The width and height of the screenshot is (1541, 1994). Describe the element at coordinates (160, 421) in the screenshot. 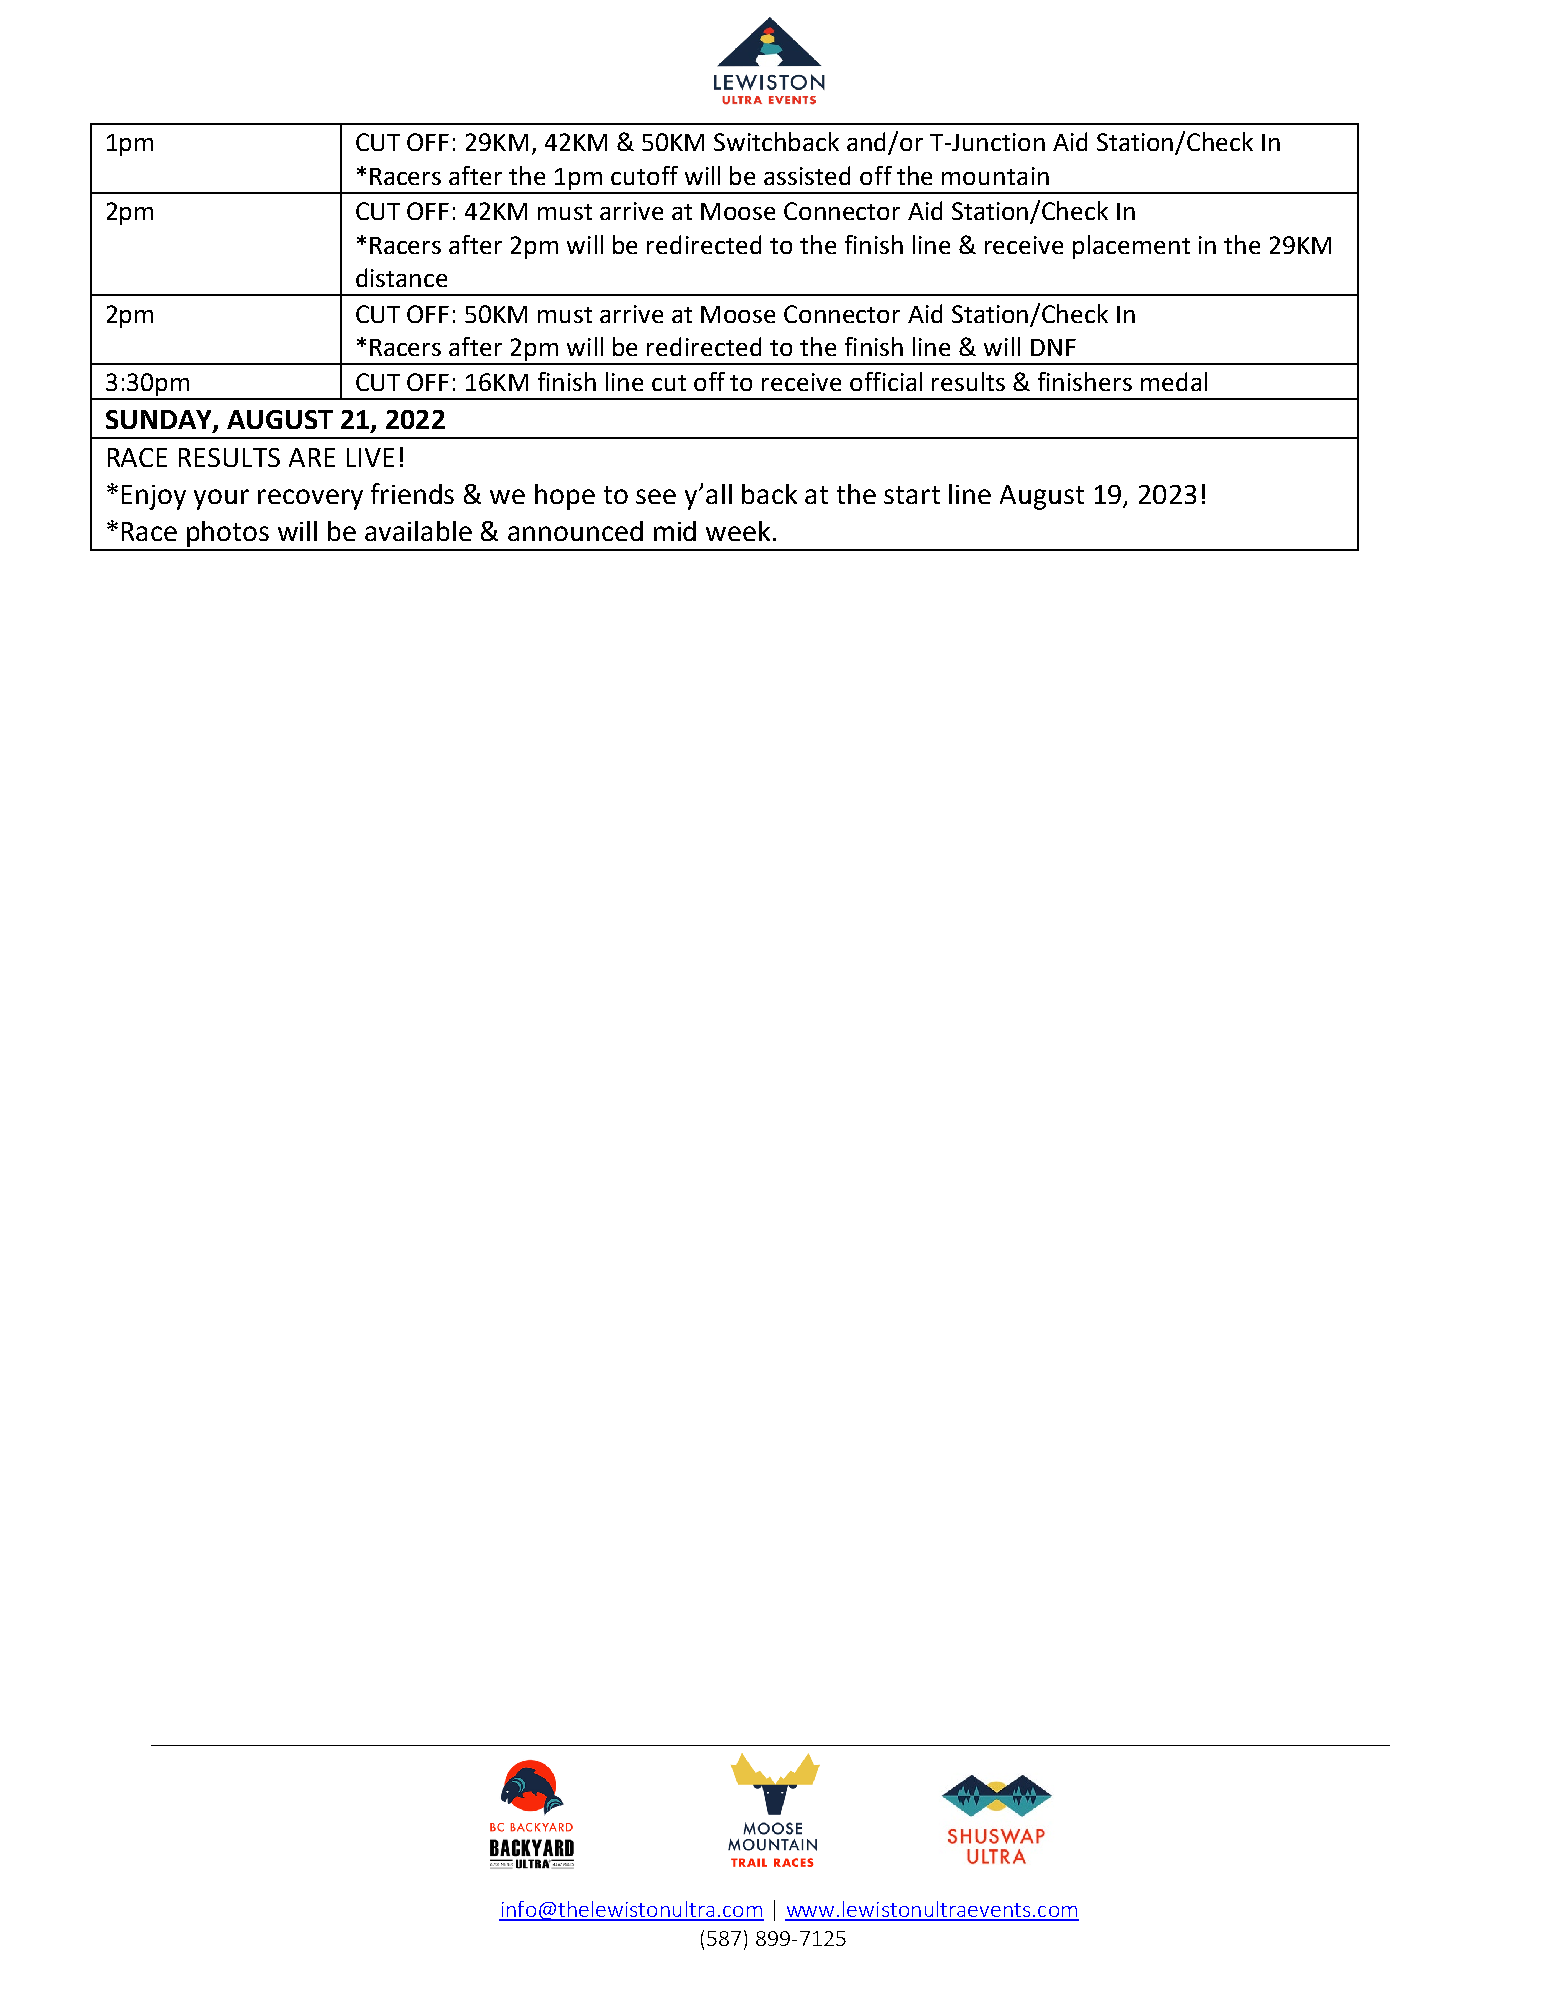

I see `SUNDAY` at that location.
